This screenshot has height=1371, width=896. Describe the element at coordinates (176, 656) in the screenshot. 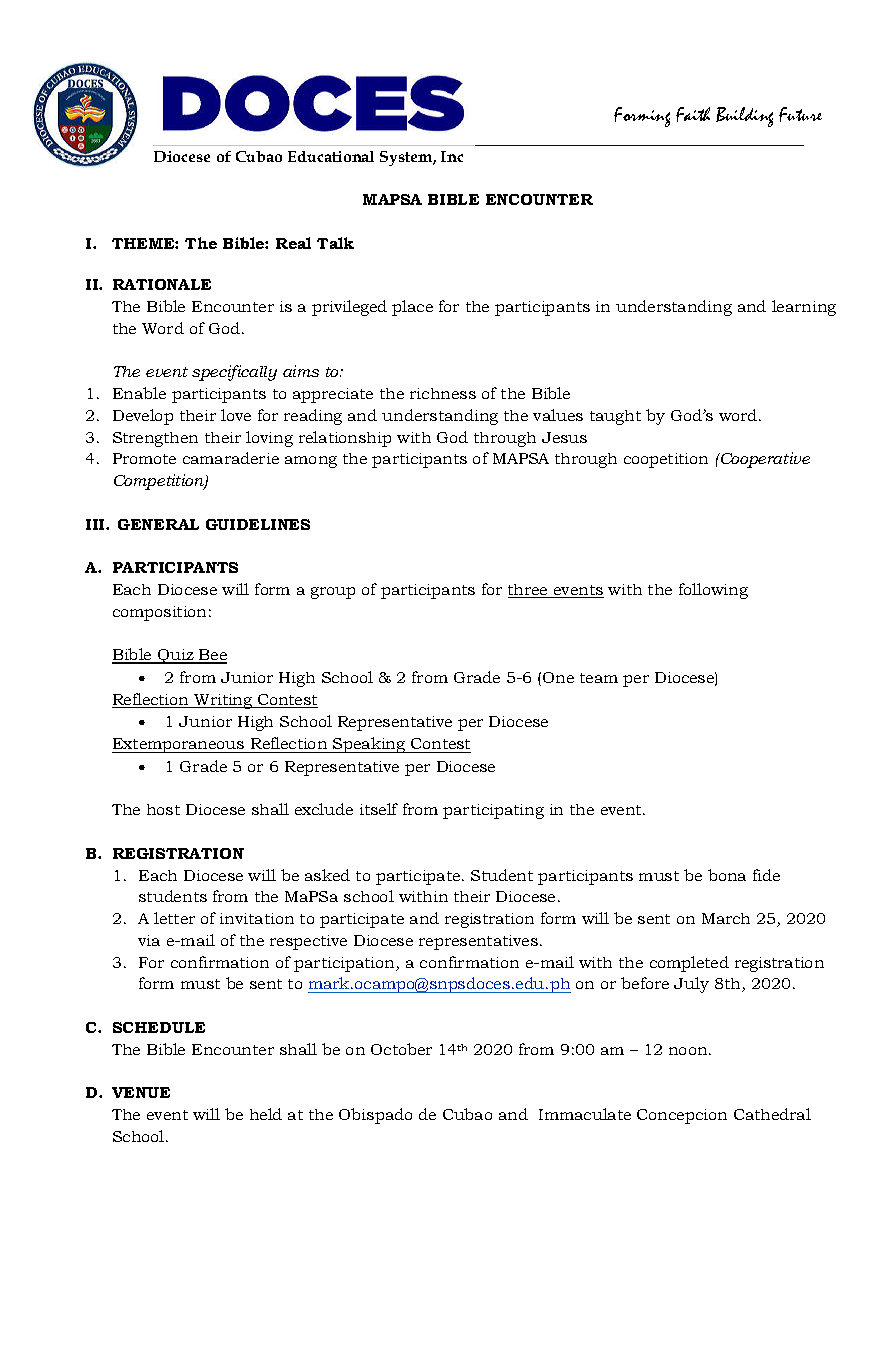

I see `Quiz` at that location.
